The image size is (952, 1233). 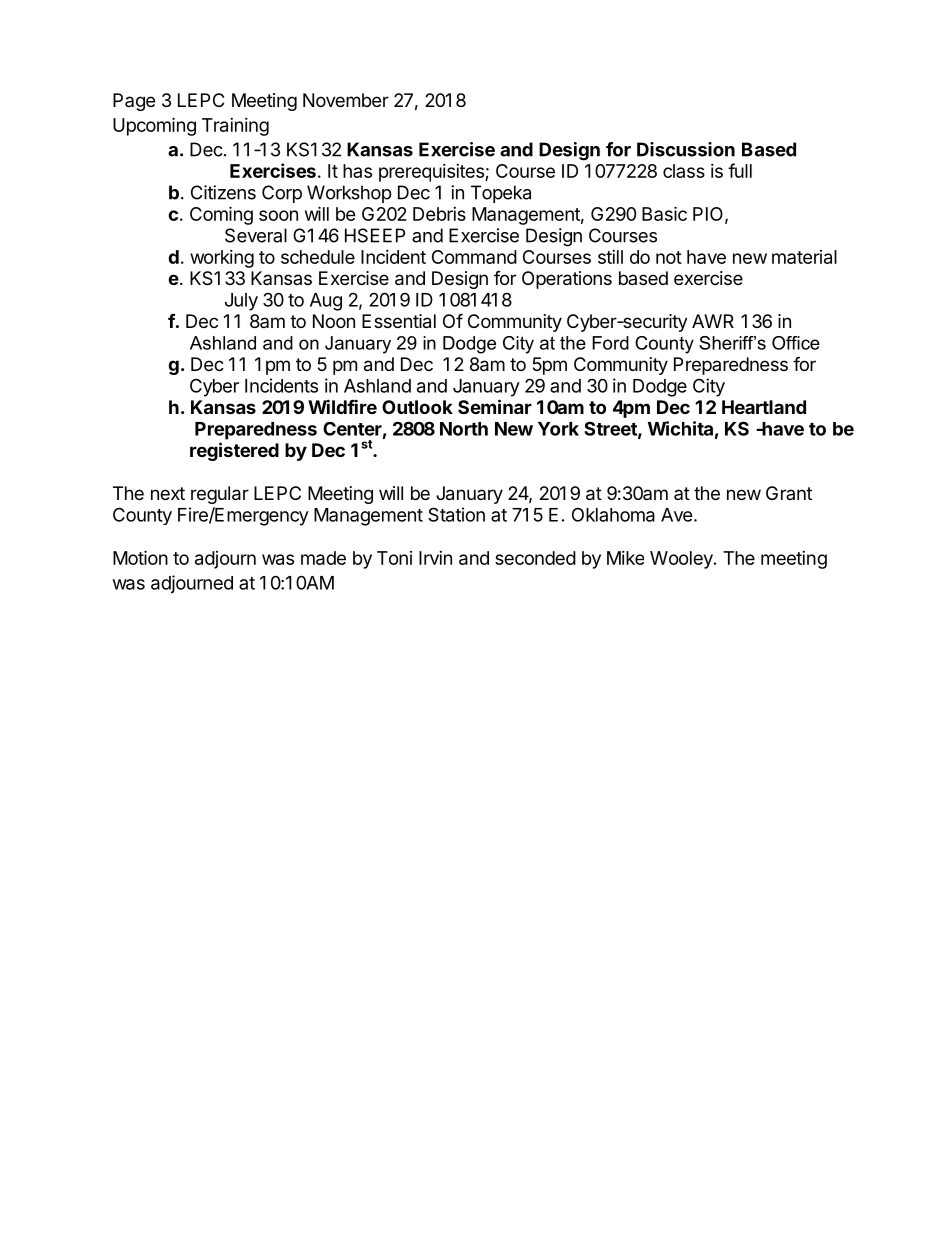 I want to click on Debris, so click(x=439, y=214).
